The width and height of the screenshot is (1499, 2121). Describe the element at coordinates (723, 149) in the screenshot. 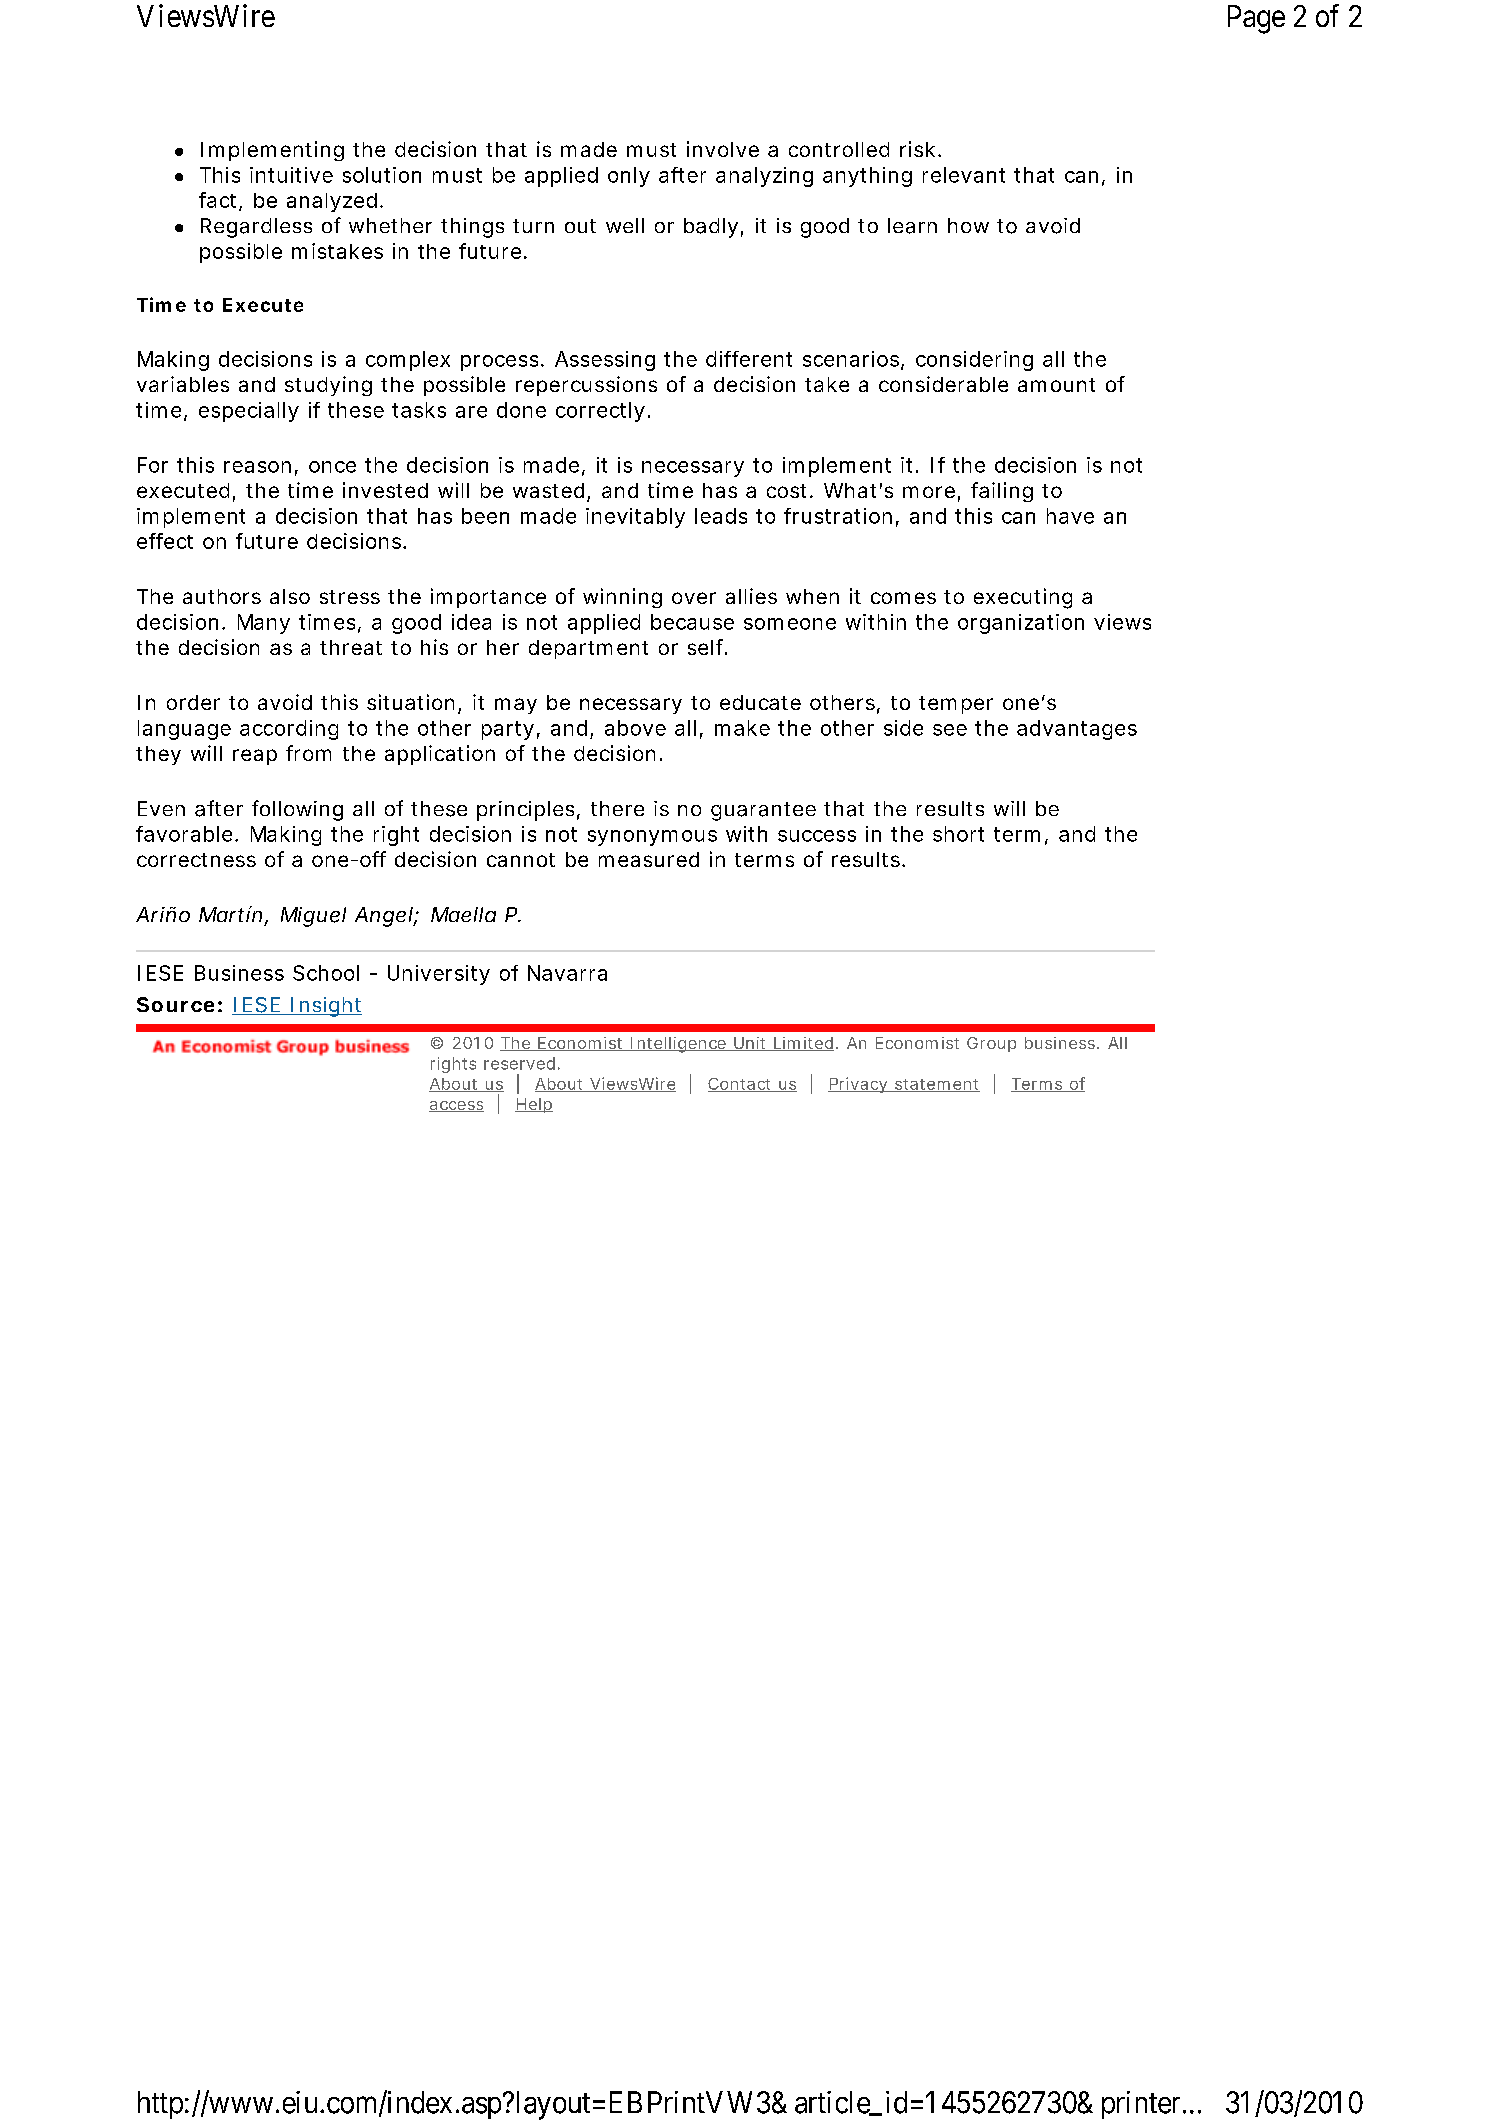

I see `involve` at that location.
